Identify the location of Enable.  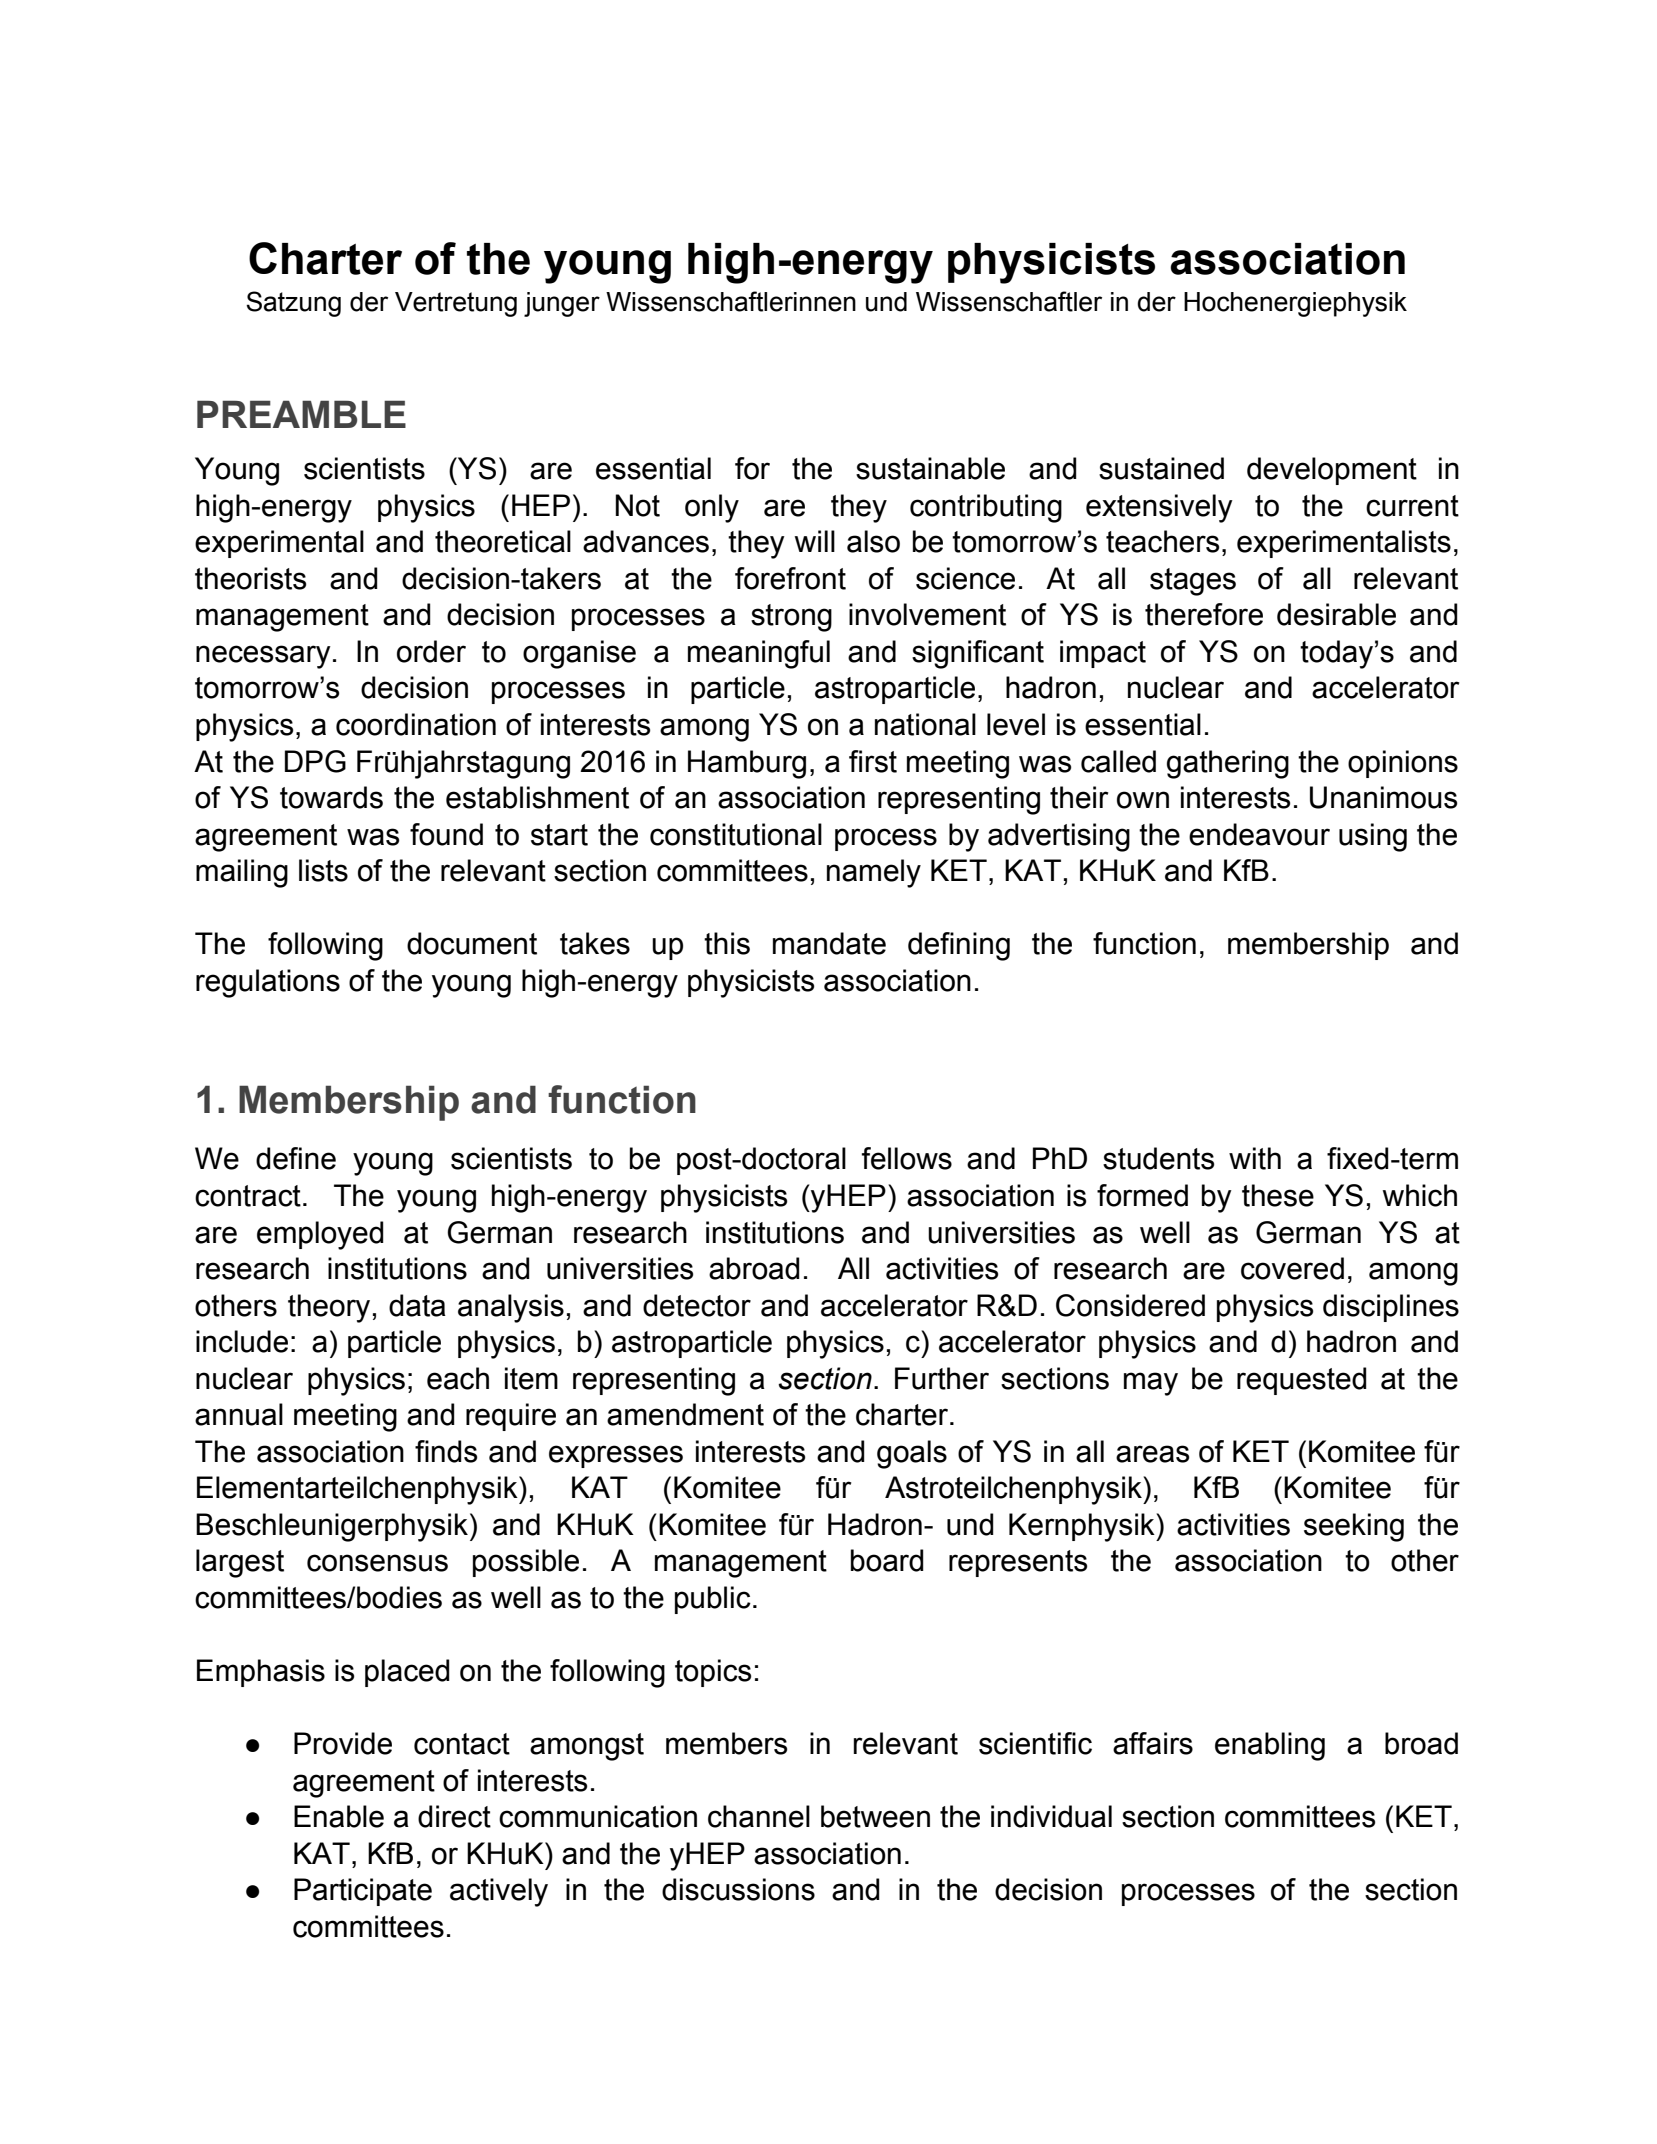
(339, 1816).
